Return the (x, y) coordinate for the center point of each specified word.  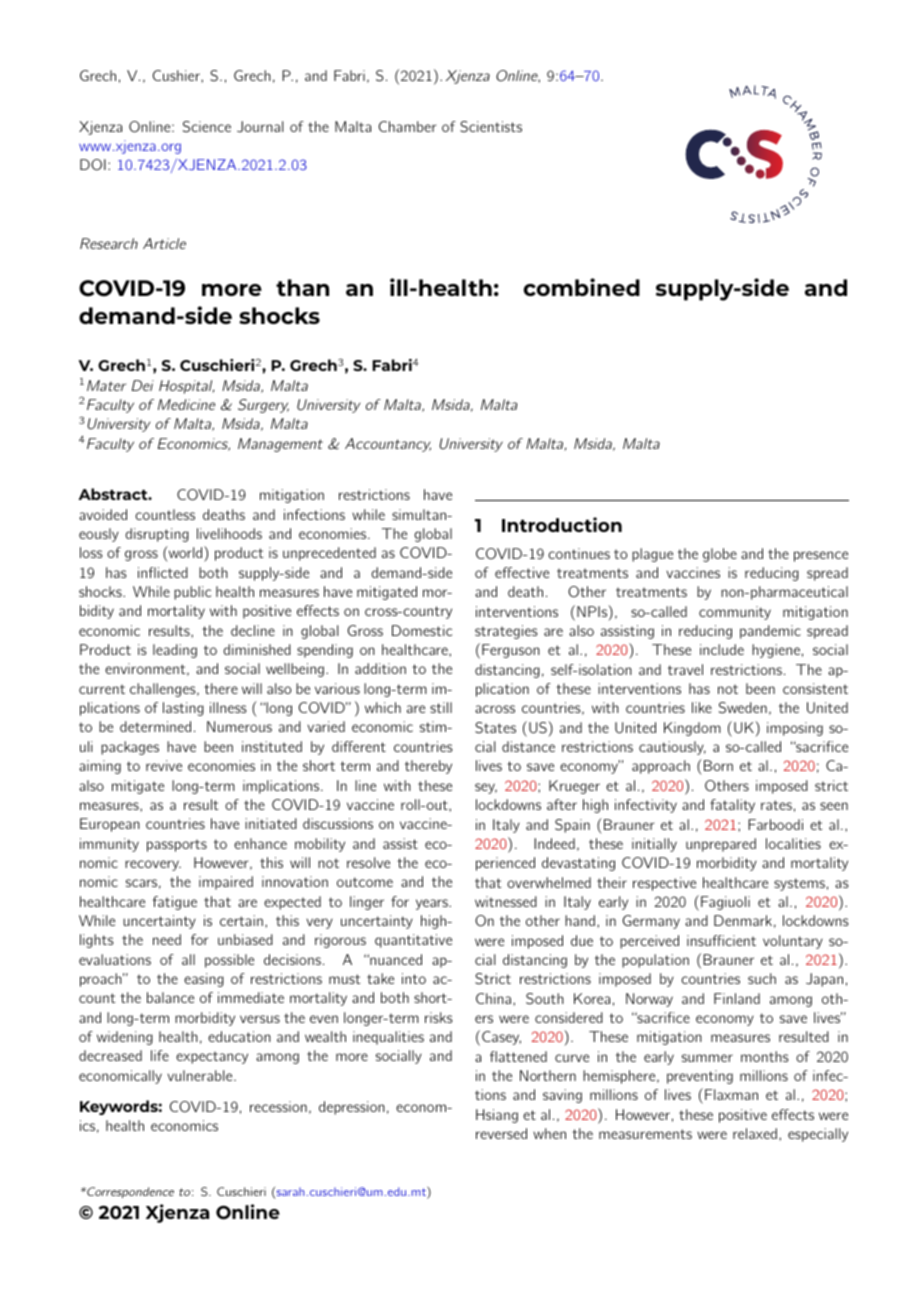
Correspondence (129, 1192)
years (433, 904)
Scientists (491, 126)
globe (720, 555)
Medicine (186, 404)
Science (207, 127)
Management (280, 445)
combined (582, 287)
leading (175, 651)
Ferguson (511, 651)
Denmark (743, 920)
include (722, 649)
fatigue (175, 903)
